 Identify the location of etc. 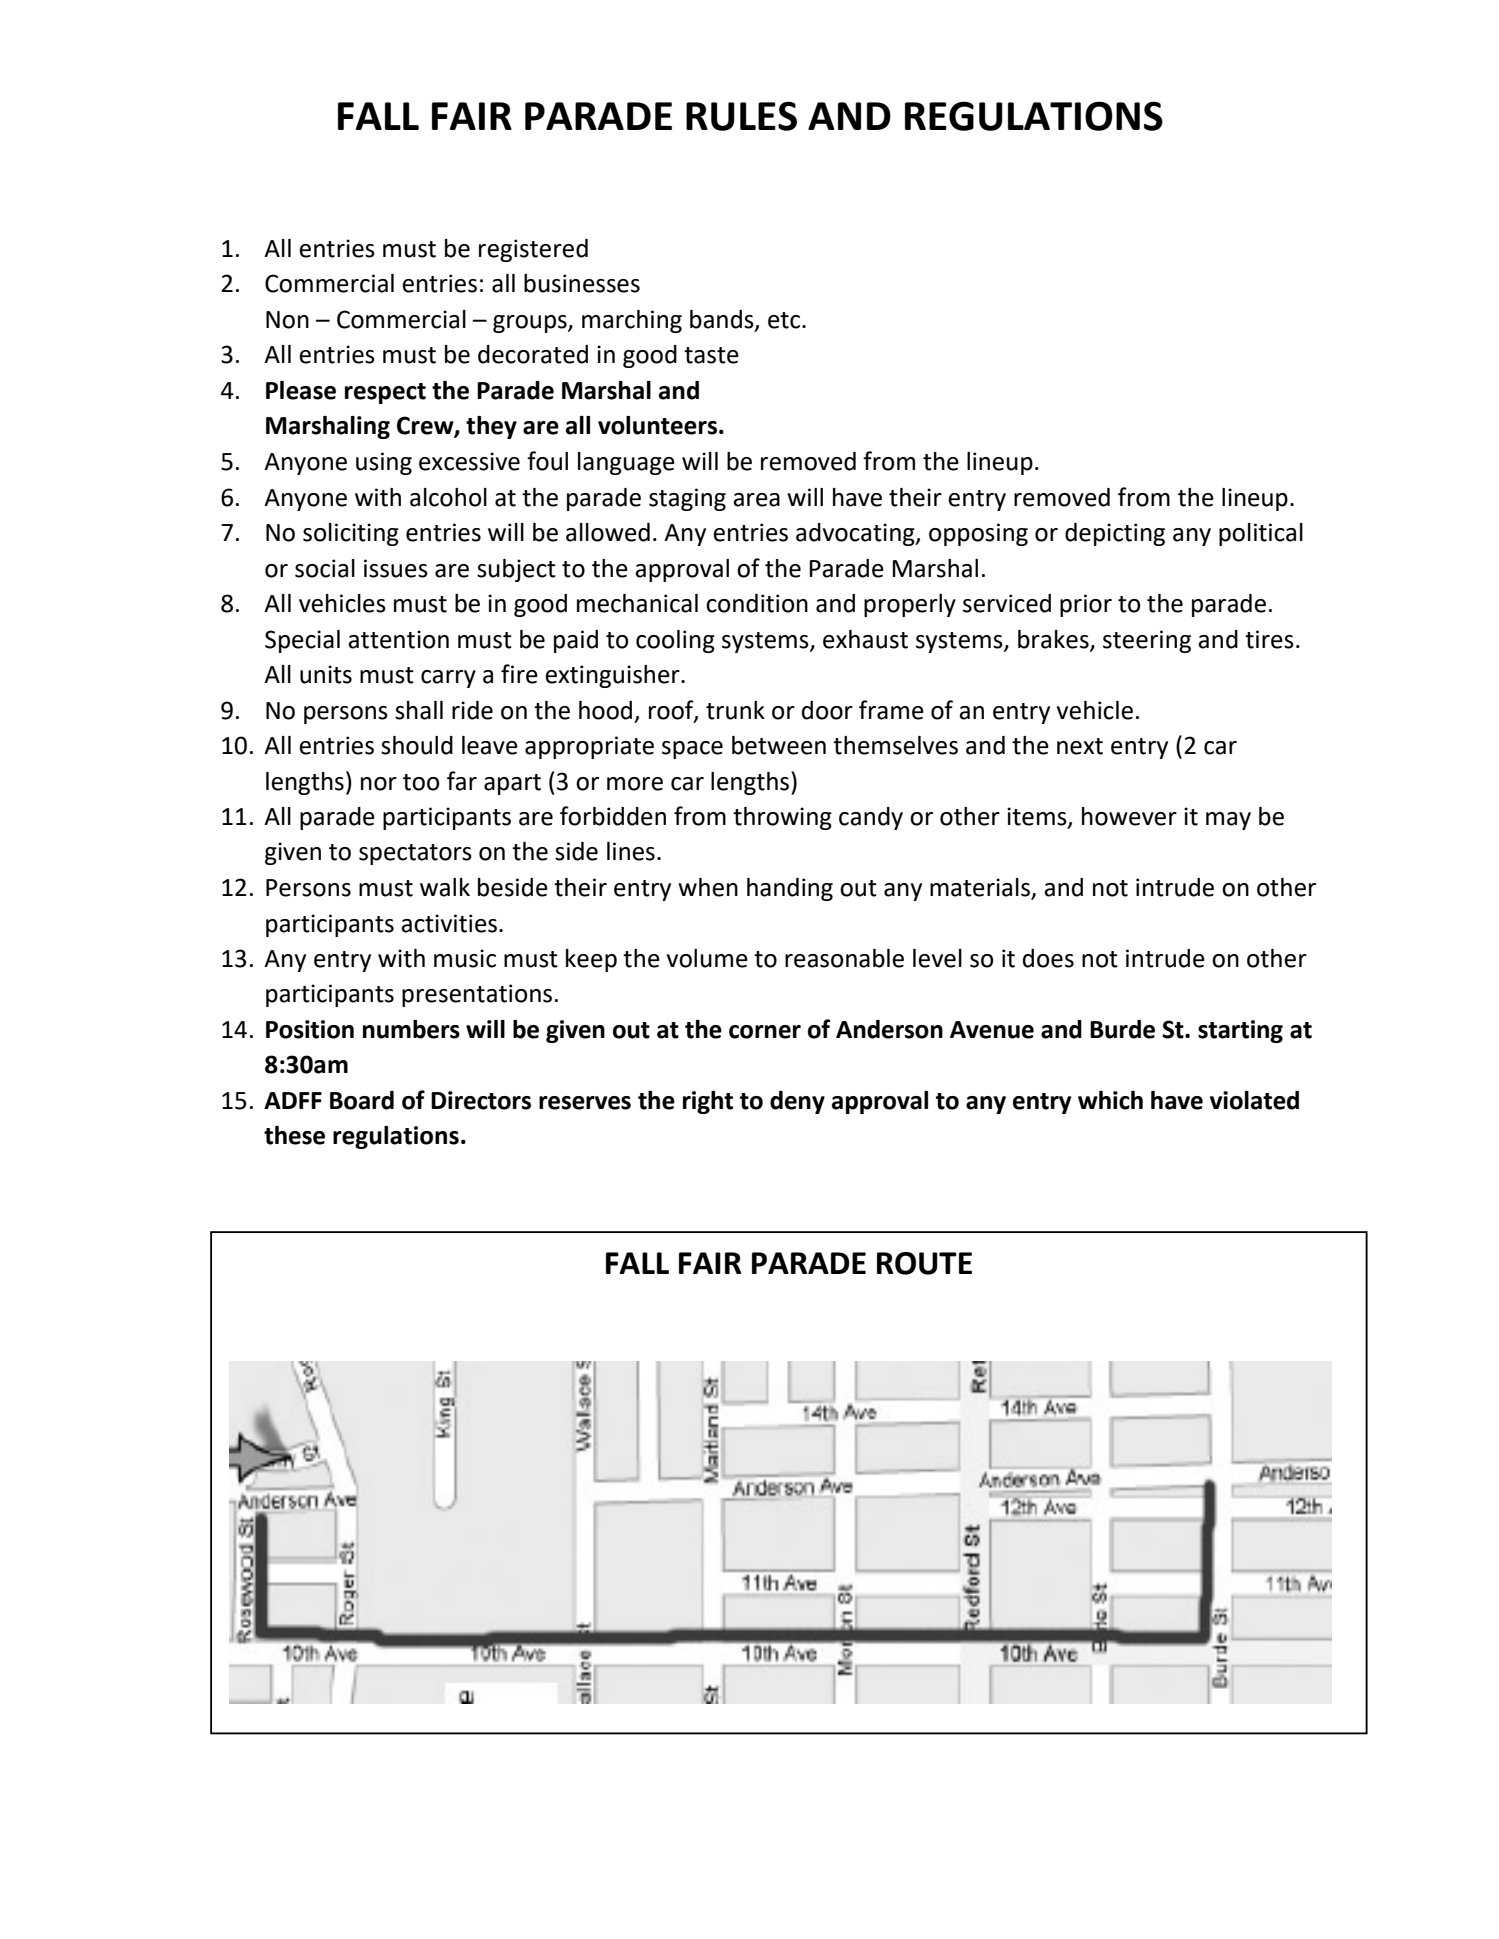
(785, 320).
